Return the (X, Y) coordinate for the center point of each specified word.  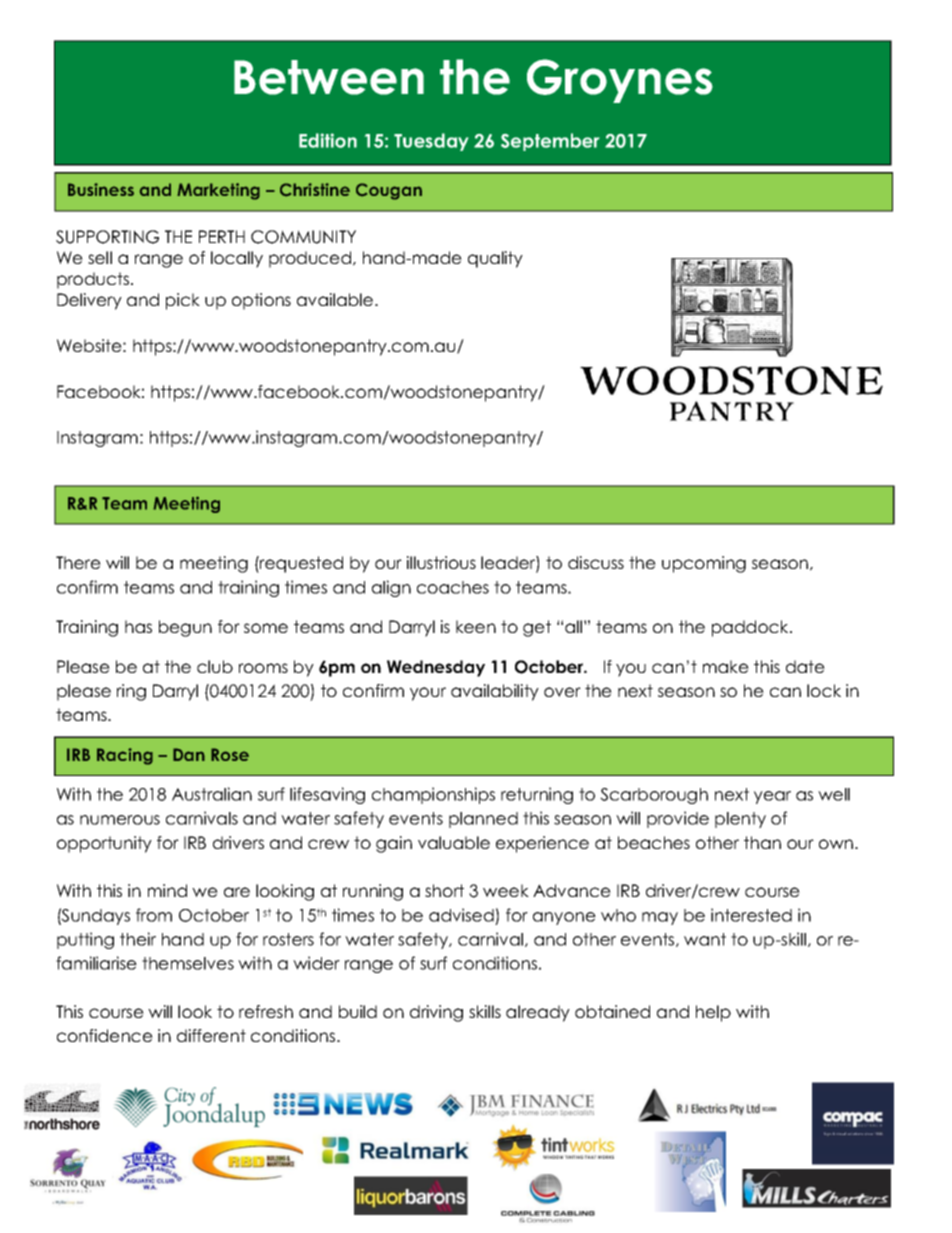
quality (495, 259)
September (550, 142)
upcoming (704, 564)
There (78, 562)
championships (433, 795)
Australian (212, 794)
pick (183, 301)
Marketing (218, 191)
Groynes (620, 81)
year (772, 797)
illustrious (441, 562)
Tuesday (431, 142)
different (211, 1035)
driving (436, 1013)
